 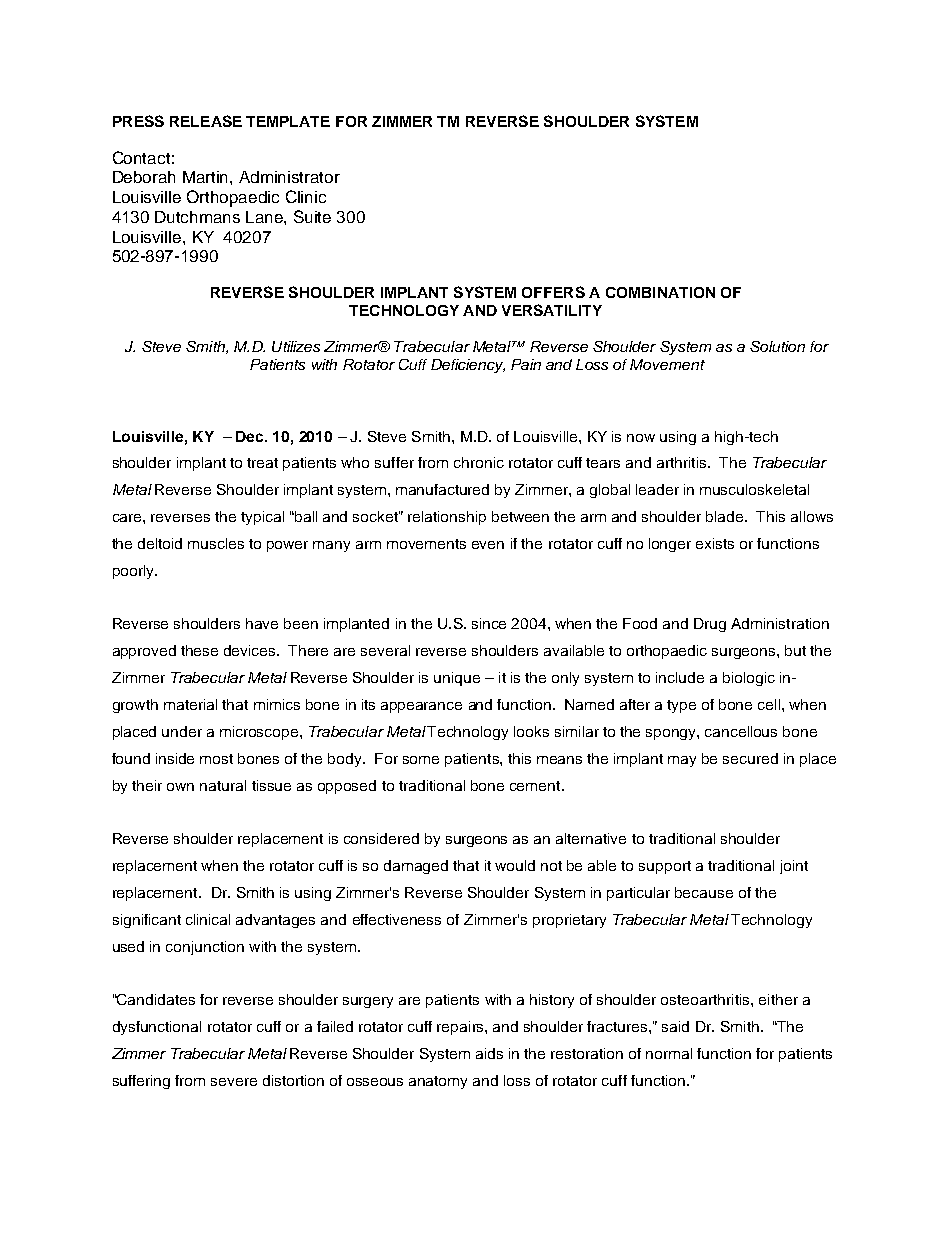 I want to click on aids, so click(x=489, y=1053).
